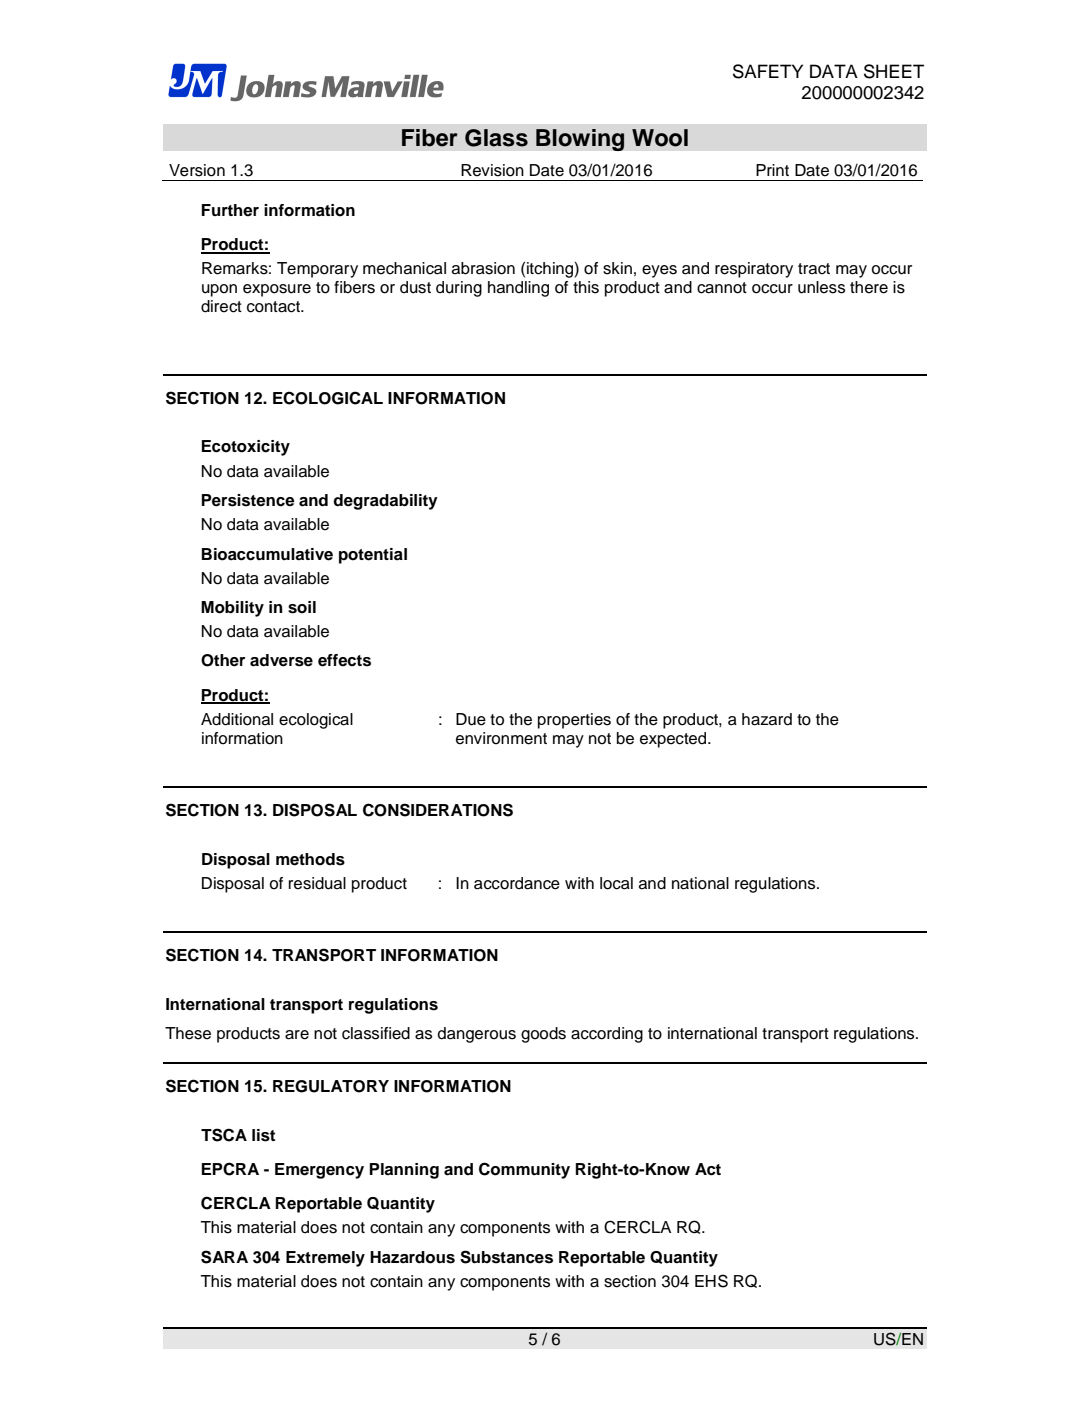 This screenshot has width=1088, height=1408. What do you see at coordinates (768, 71) in the screenshot?
I see `SAFETY` at bounding box center [768, 71].
